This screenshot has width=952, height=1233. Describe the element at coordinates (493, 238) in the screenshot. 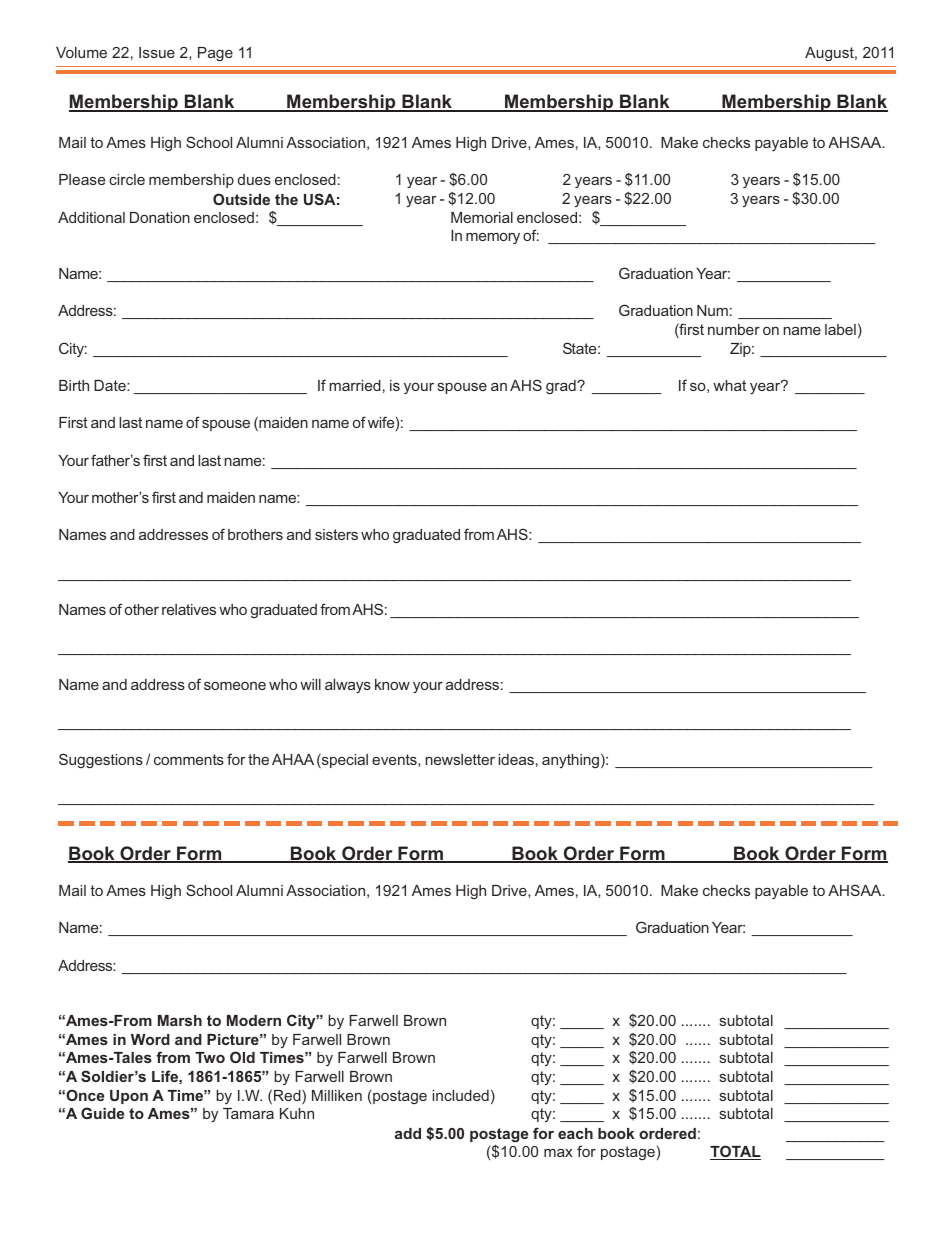

I see `memory` at that location.
